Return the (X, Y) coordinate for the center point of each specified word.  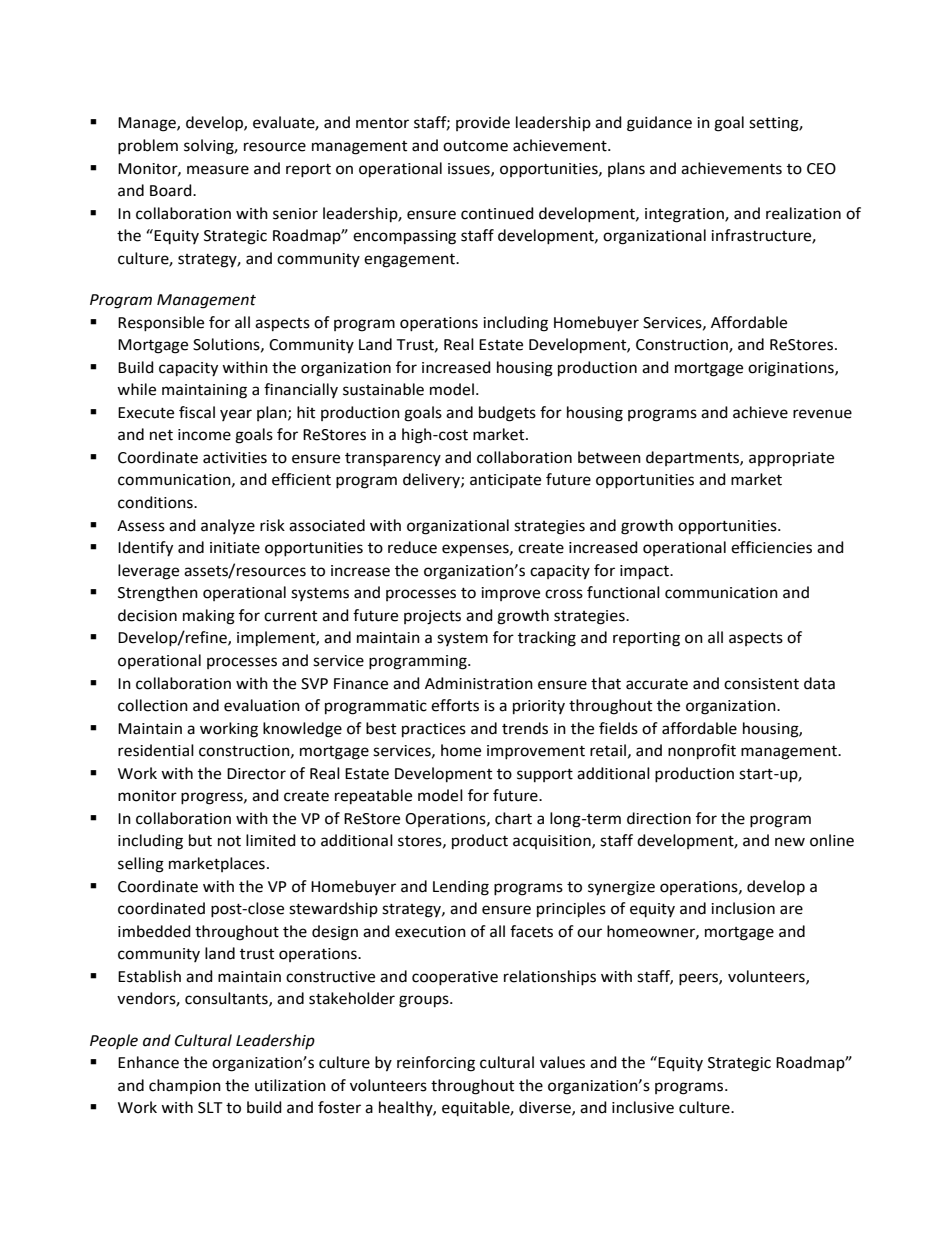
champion (185, 1086)
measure (218, 170)
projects (432, 617)
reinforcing (436, 1064)
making (209, 617)
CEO (821, 169)
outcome (475, 146)
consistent (761, 684)
